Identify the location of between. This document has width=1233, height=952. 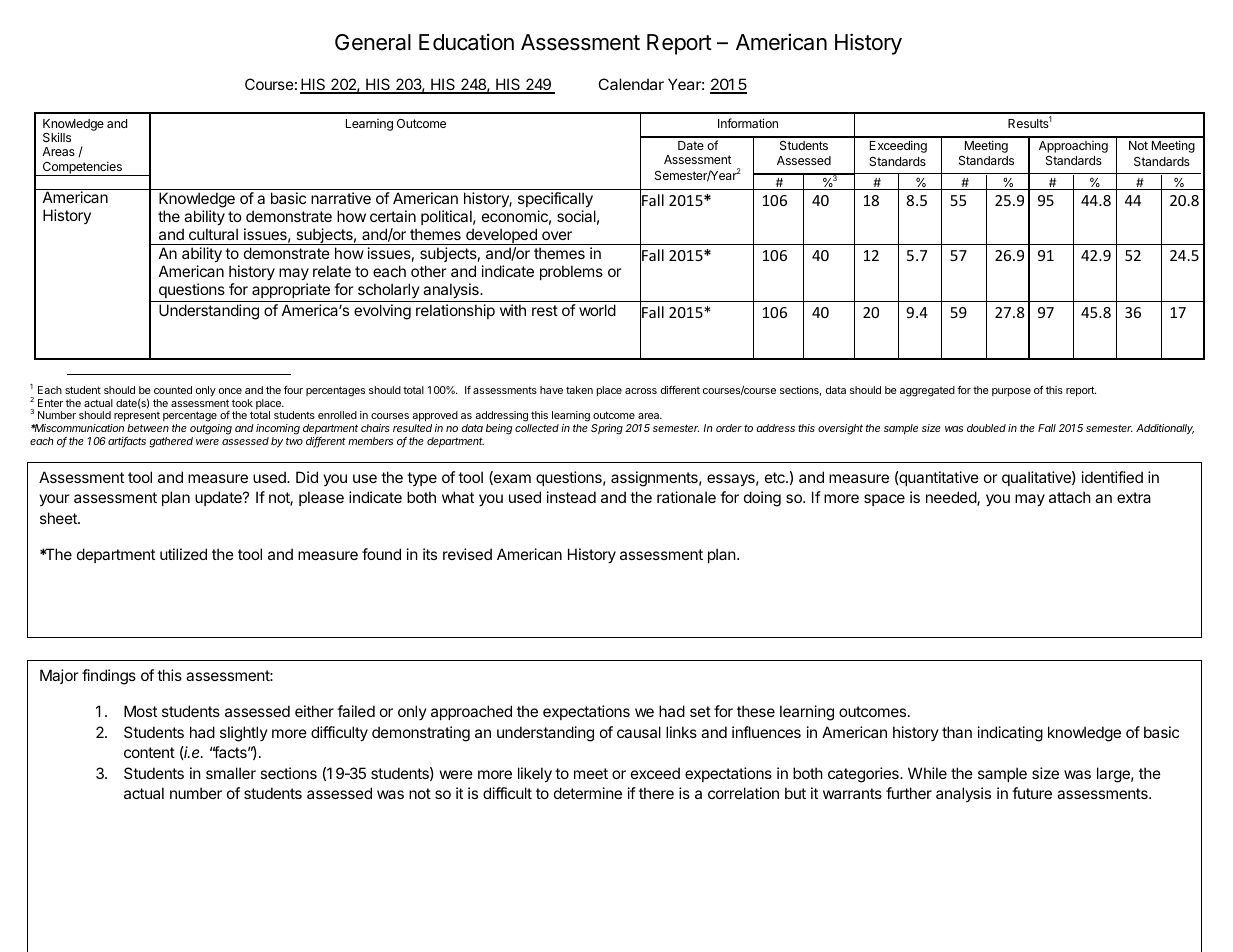
(148, 428).
